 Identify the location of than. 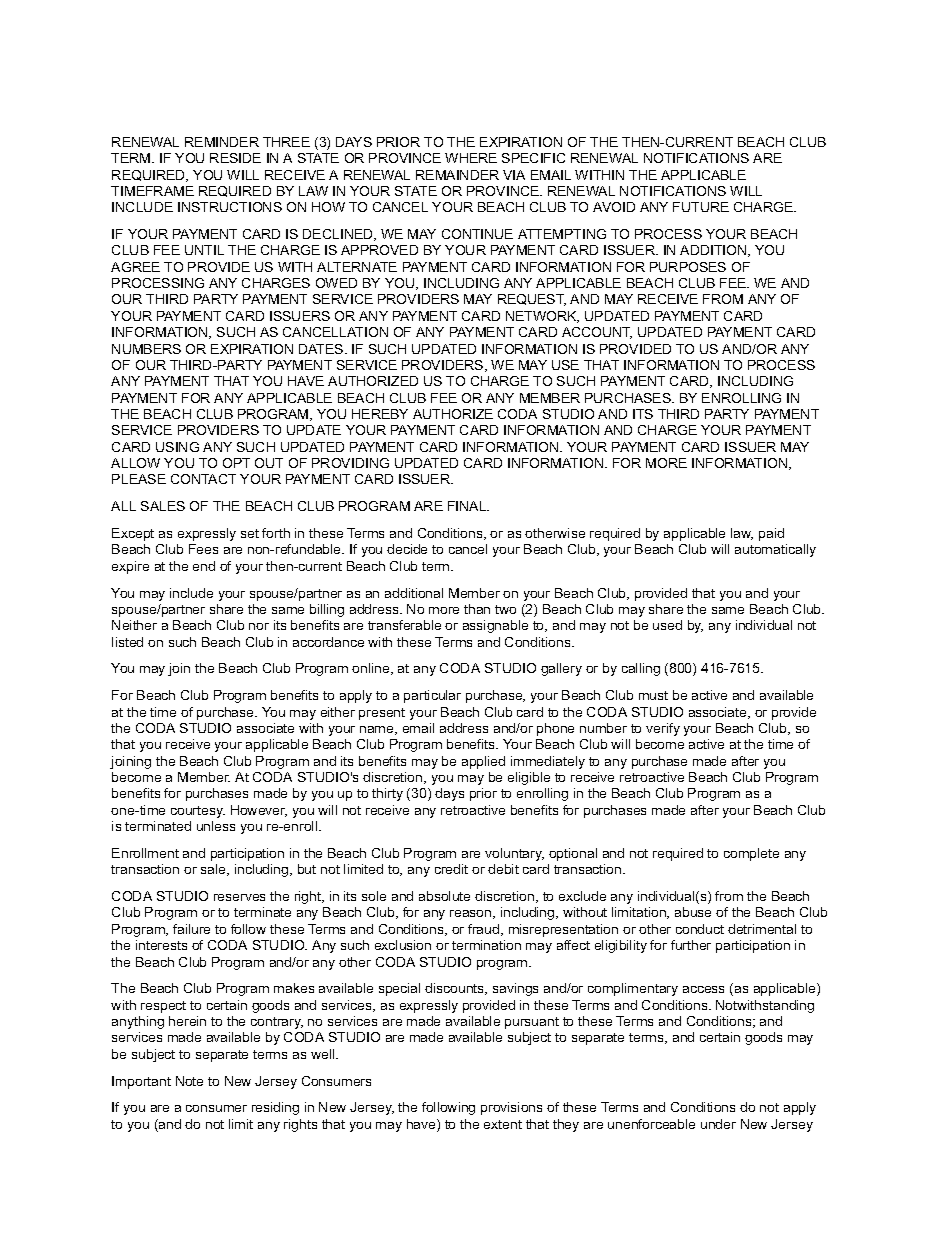
(477, 609).
